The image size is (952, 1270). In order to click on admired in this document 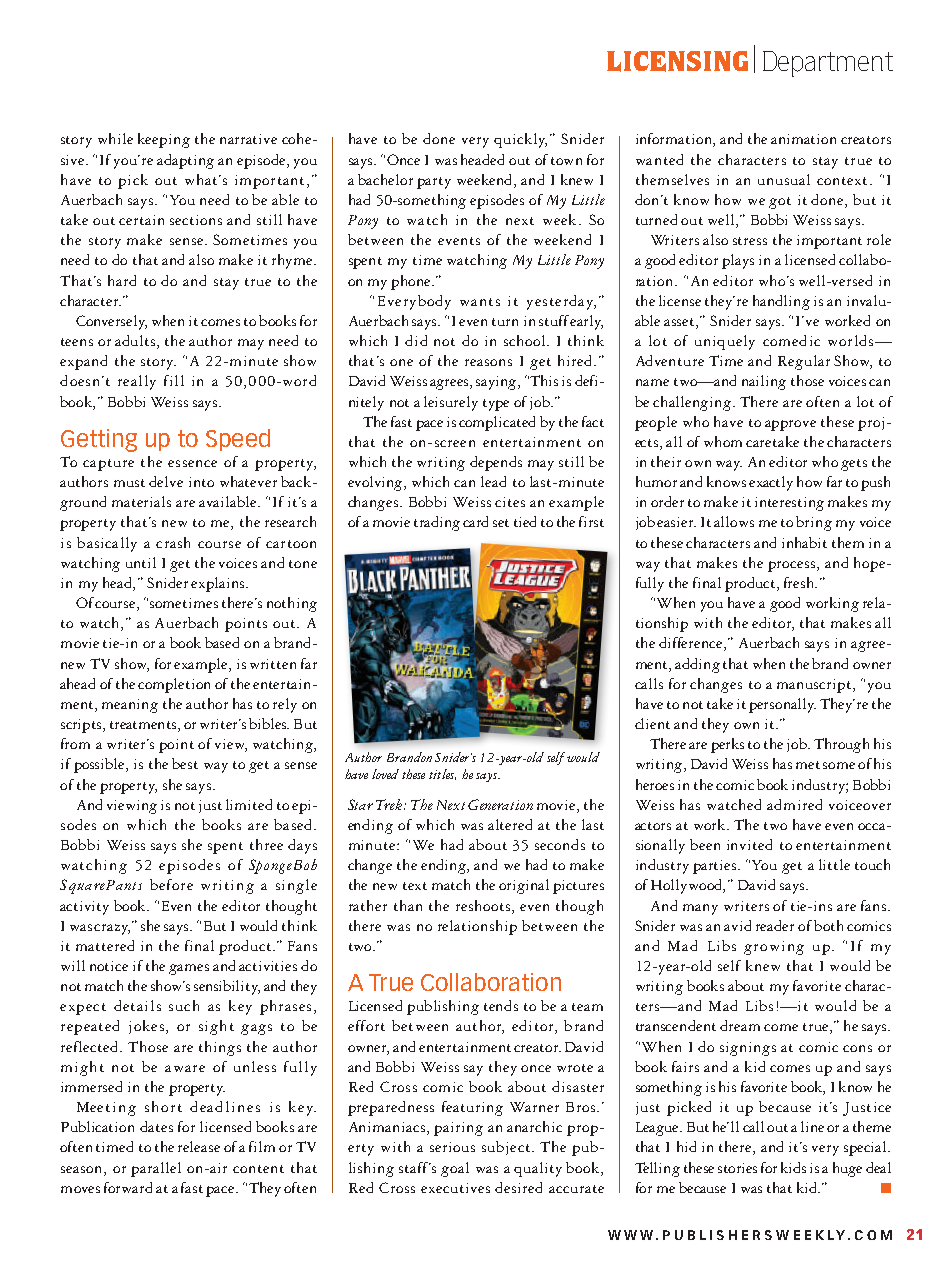, I will do `click(794, 804)`.
